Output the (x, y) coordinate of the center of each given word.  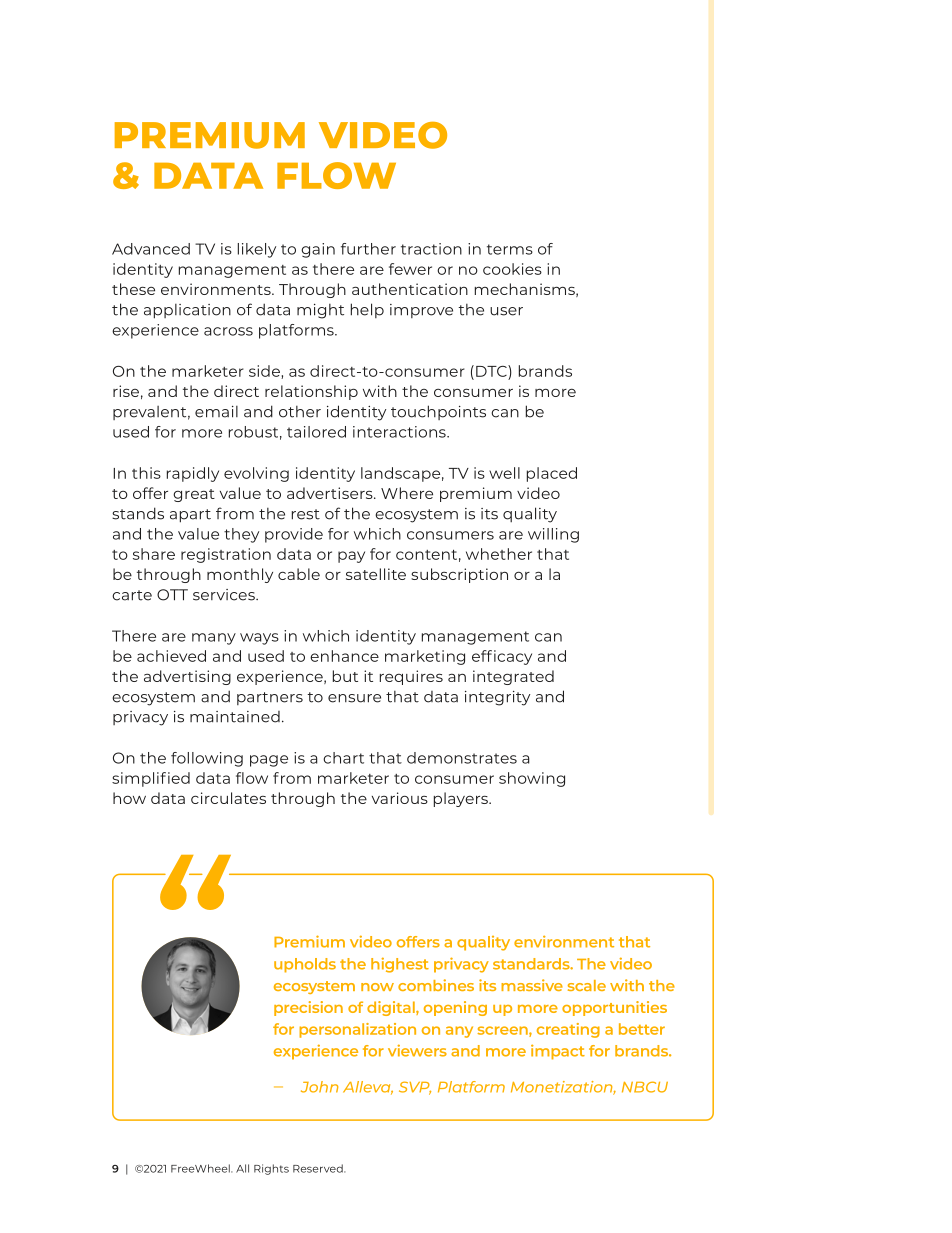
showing (532, 779)
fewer (410, 269)
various (400, 798)
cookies (512, 269)
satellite (376, 574)
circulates (228, 798)
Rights (271, 1169)
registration (226, 555)
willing (553, 535)
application (187, 311)
